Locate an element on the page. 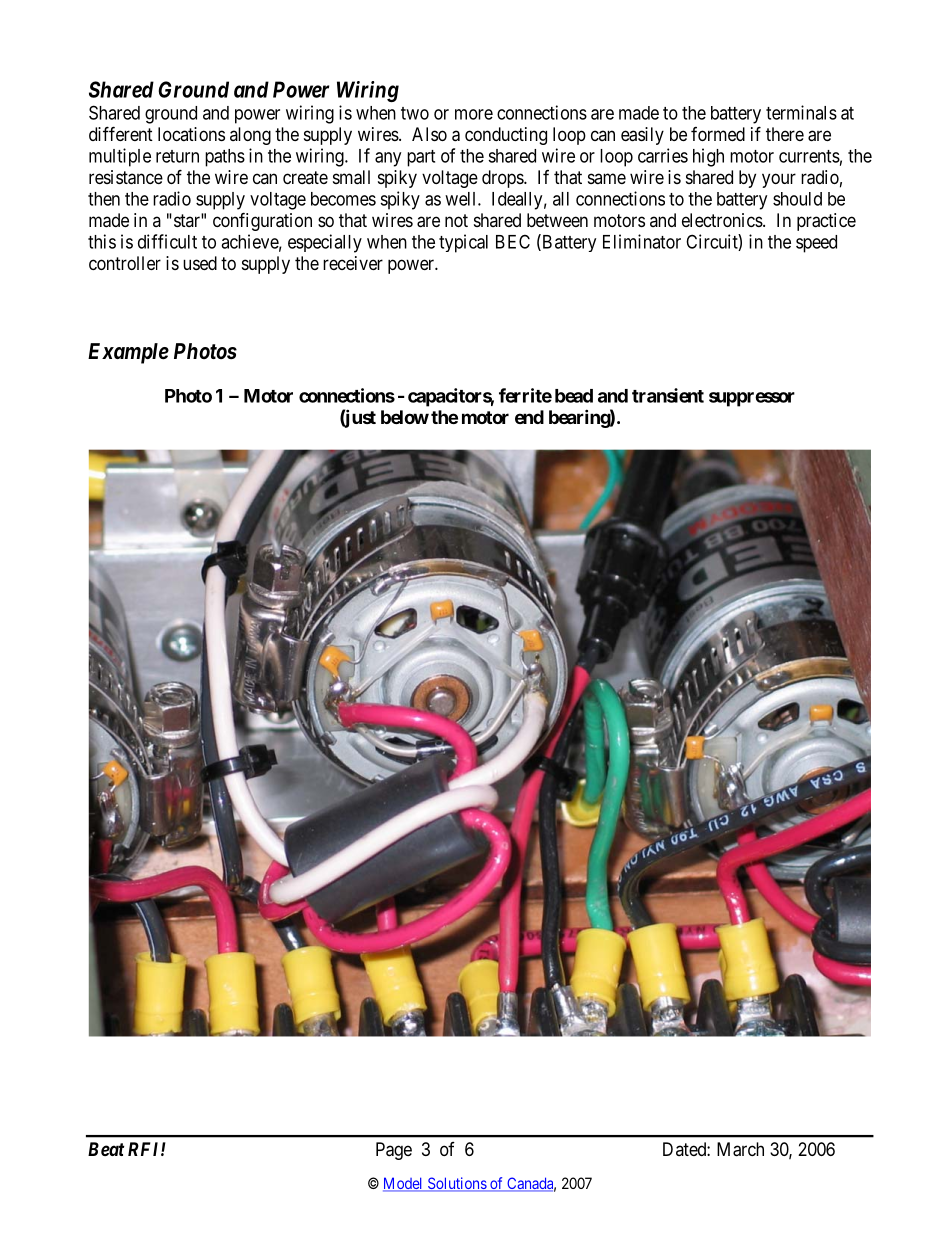  Solutions is located at coordinates (456, 1184).
